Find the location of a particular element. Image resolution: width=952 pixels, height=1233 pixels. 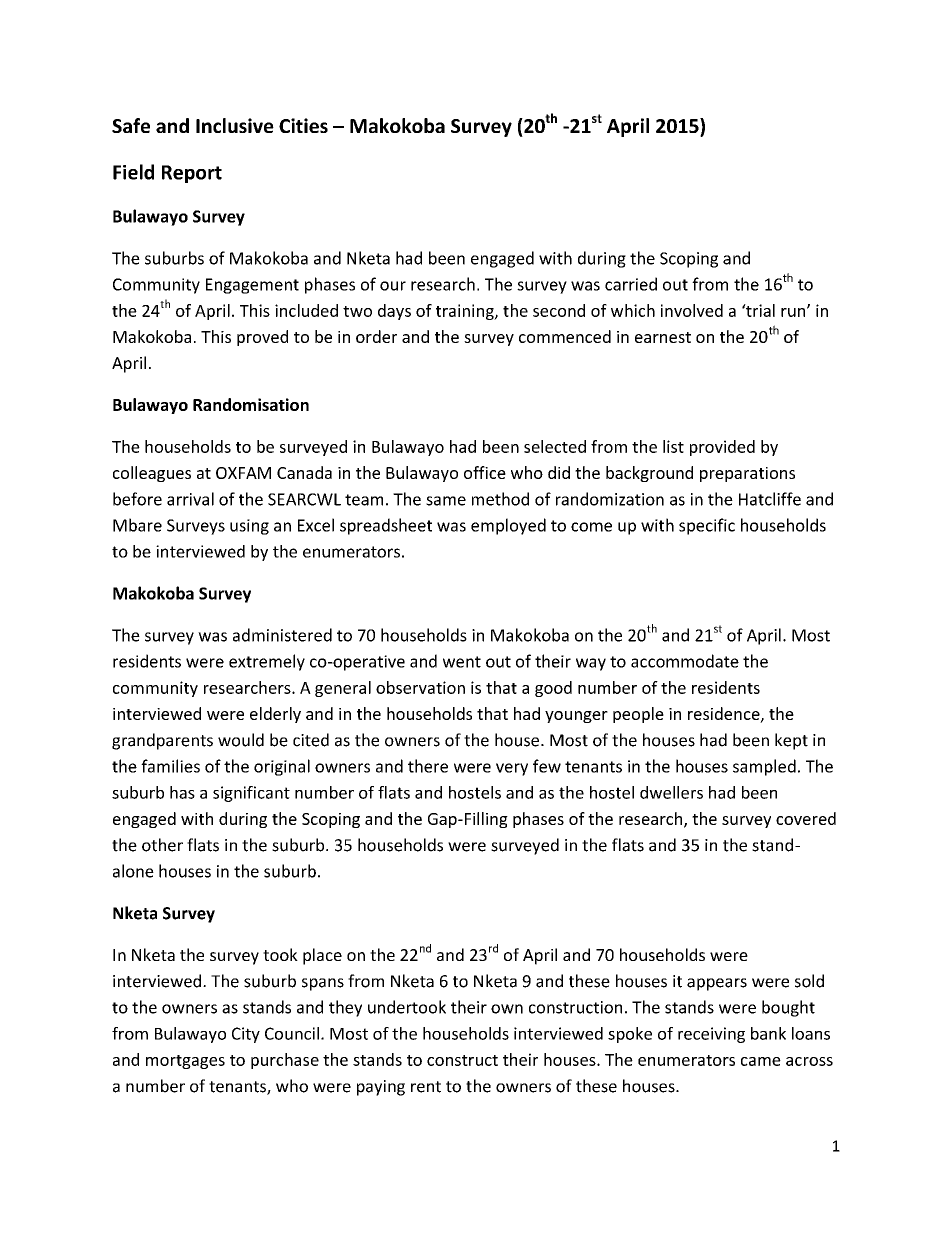

provided is located at coordinates (722, 448).
